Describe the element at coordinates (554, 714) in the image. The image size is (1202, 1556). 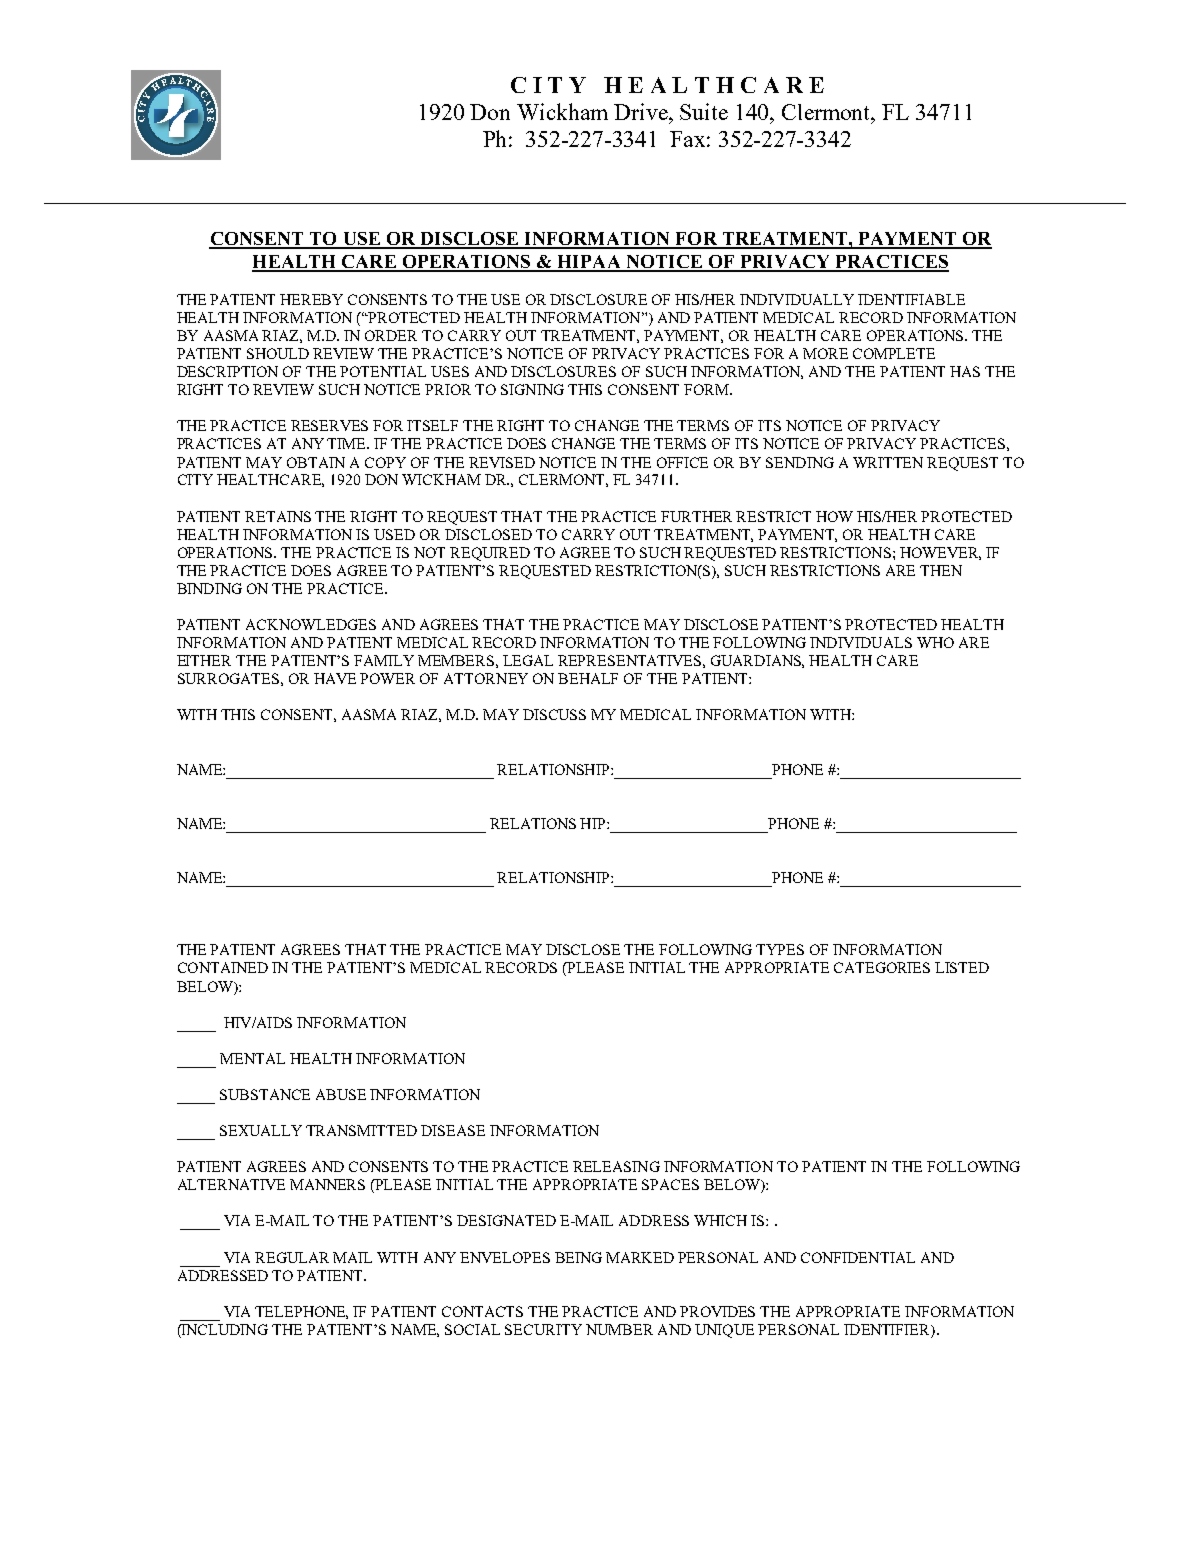
I see `DISCUSS` at that location.
